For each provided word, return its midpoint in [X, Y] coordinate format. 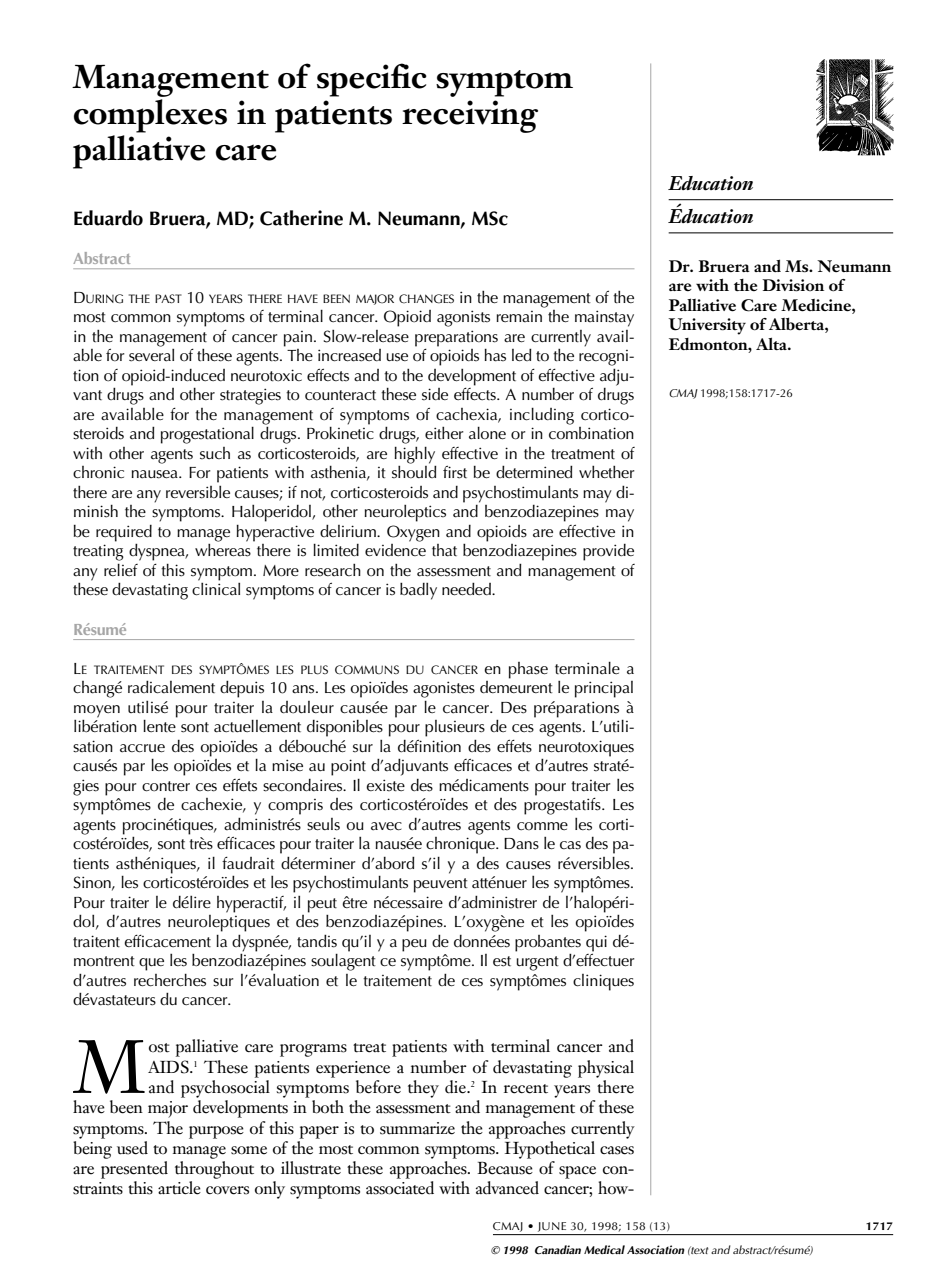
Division [793, 285]
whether [607, 472]
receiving [470, 116]
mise [287, 765]
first [455, 472]
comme [542, 826]
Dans [521, 844]
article [179, 1188]
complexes [150, 116]
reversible [198, 492]
